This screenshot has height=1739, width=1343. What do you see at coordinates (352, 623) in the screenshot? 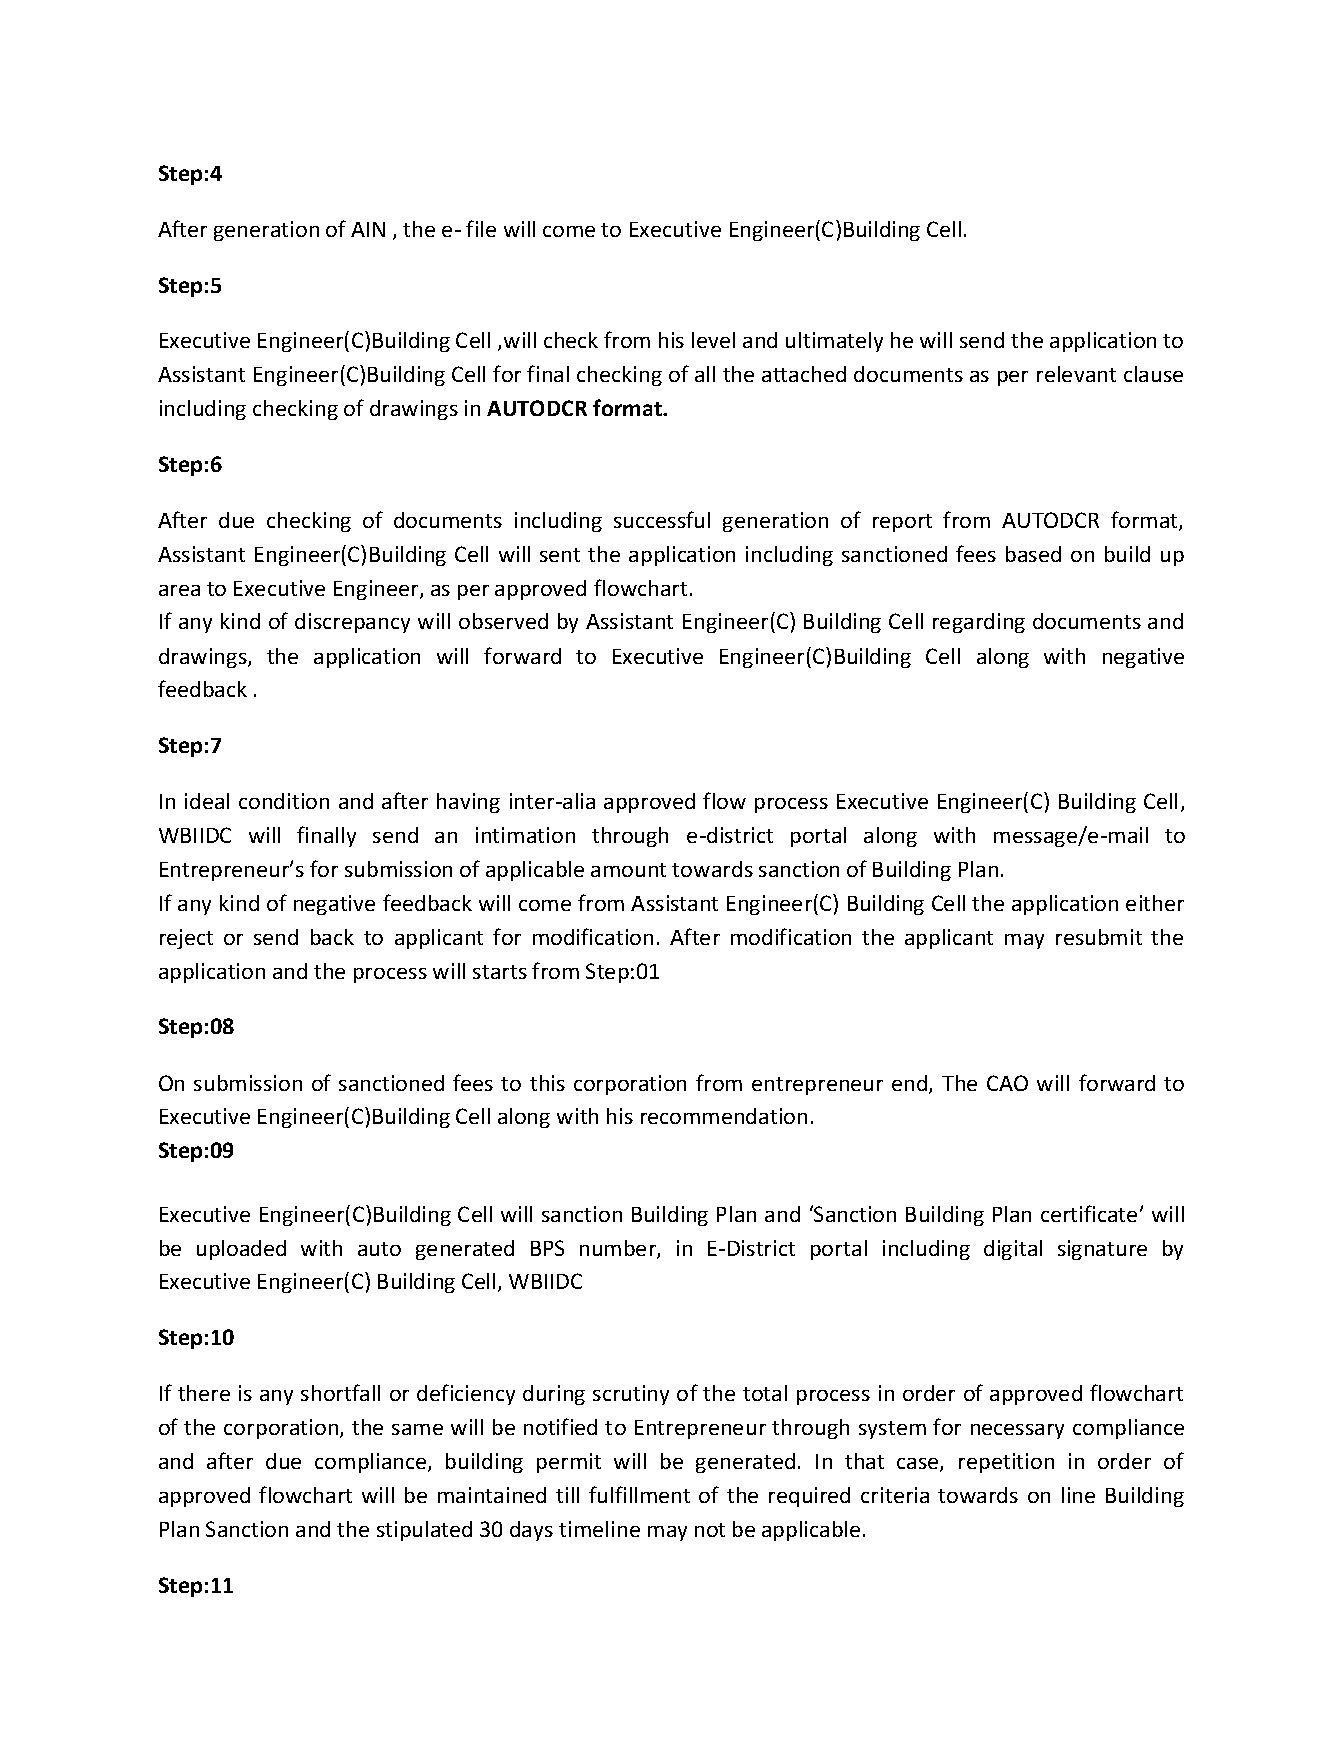
I see `discrepancy` at bounding box center [352, 623].
